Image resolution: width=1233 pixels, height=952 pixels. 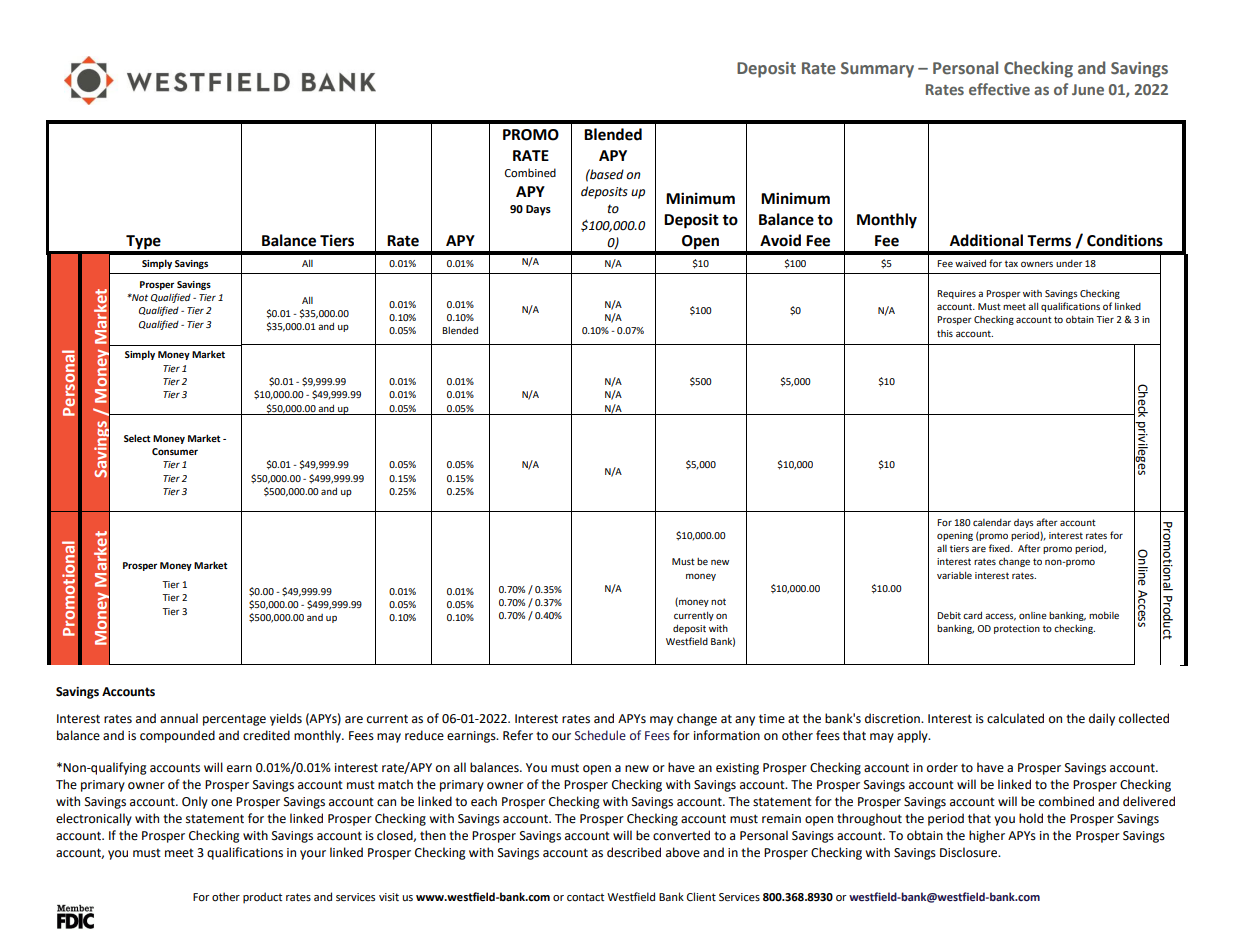 What do you see at coordinates (1088, 89) in the image?
I see `June` at bounding box center [1088, 89].
